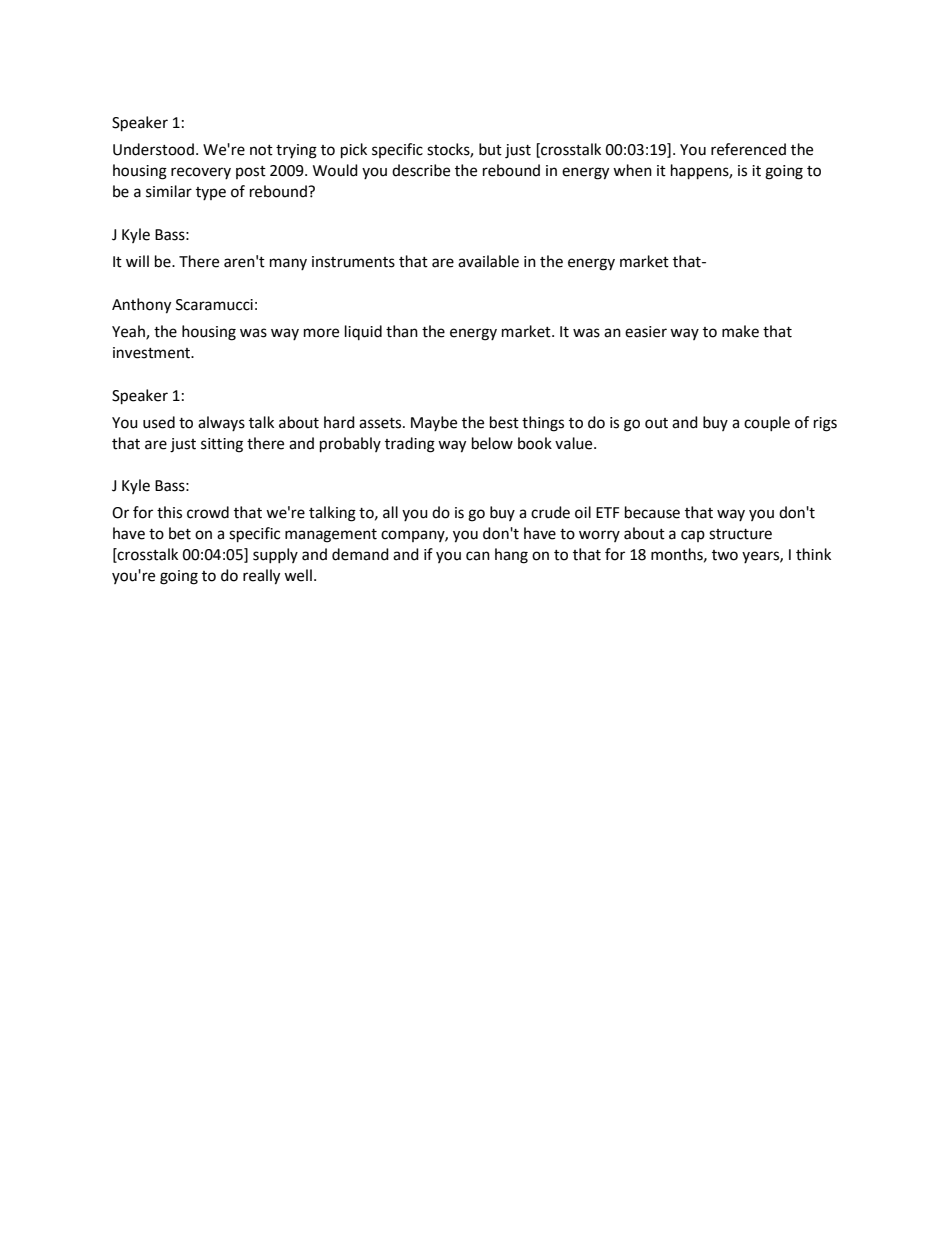  What do you see at coordinates (725, 555) in the page?
I see `two` at bounding box center [725, 555].
